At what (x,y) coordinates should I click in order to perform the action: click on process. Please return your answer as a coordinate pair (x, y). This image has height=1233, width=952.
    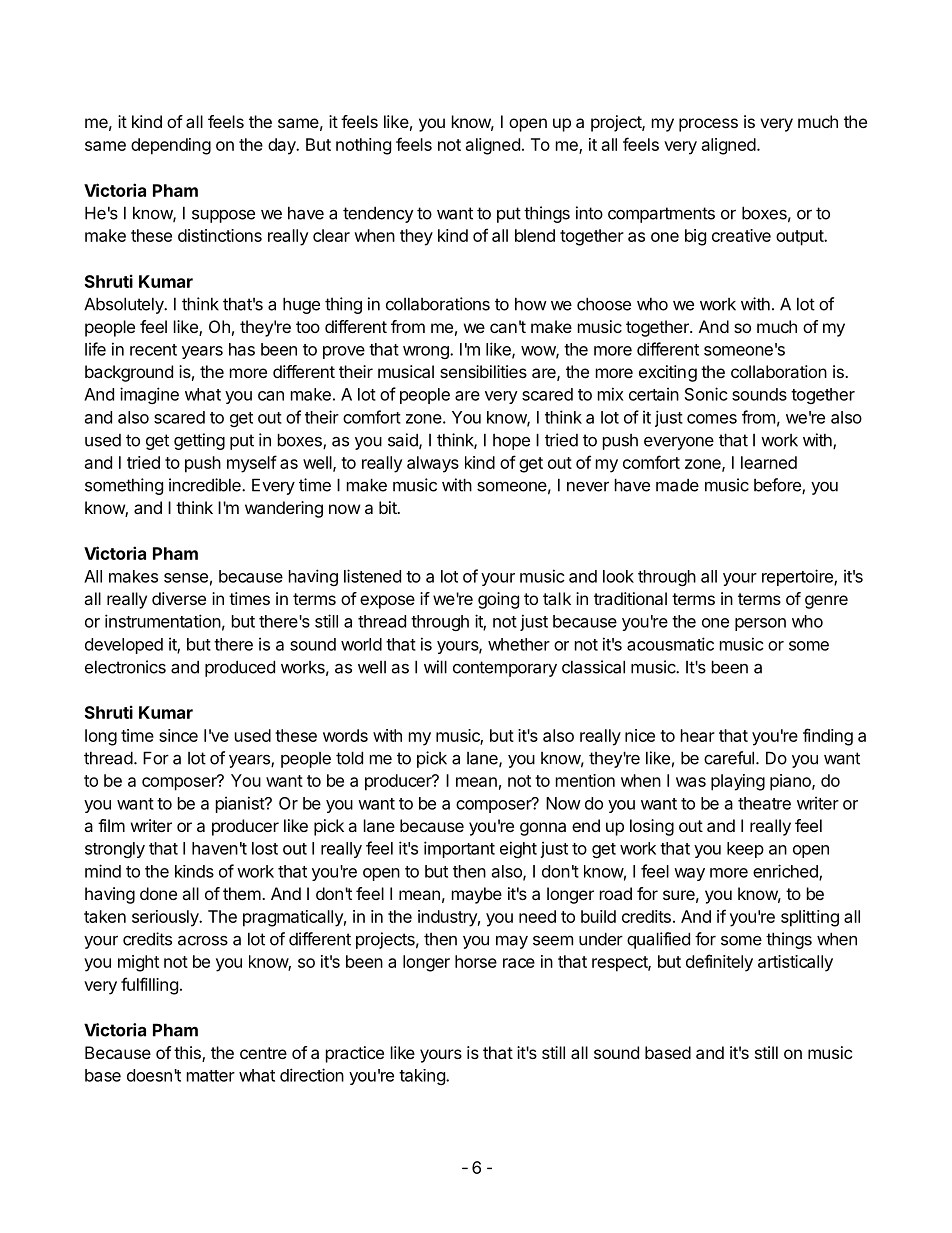
    Looking at the image, I should click on (708, 125).
